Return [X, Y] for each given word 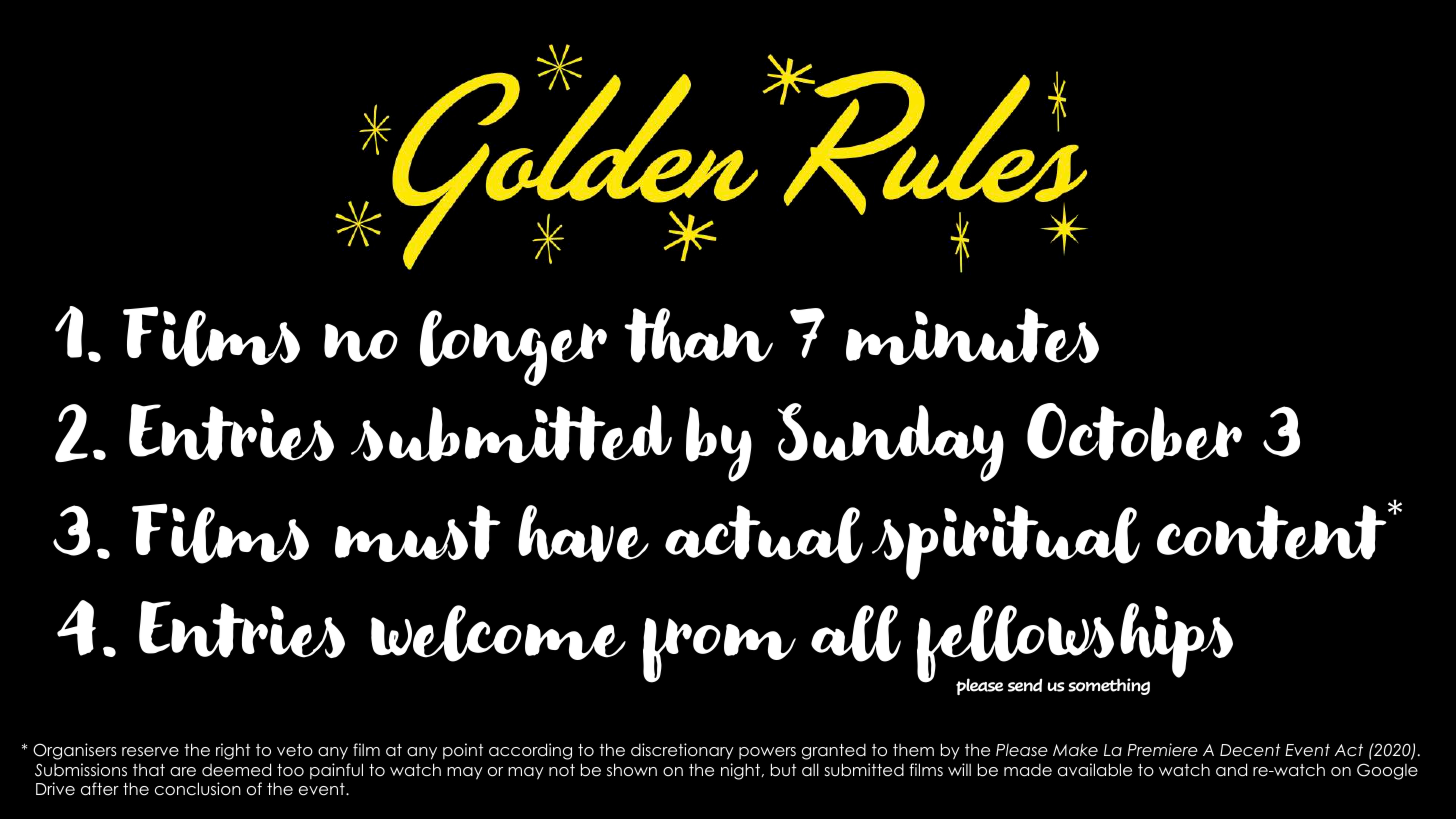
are [183, 772]
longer [513, 348]
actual [764, 534]
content [1273, 531]
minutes [972, 336]
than [698, 335]
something [1109, 686]
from [719, 650]
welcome [498, 633]
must [418, 533]
